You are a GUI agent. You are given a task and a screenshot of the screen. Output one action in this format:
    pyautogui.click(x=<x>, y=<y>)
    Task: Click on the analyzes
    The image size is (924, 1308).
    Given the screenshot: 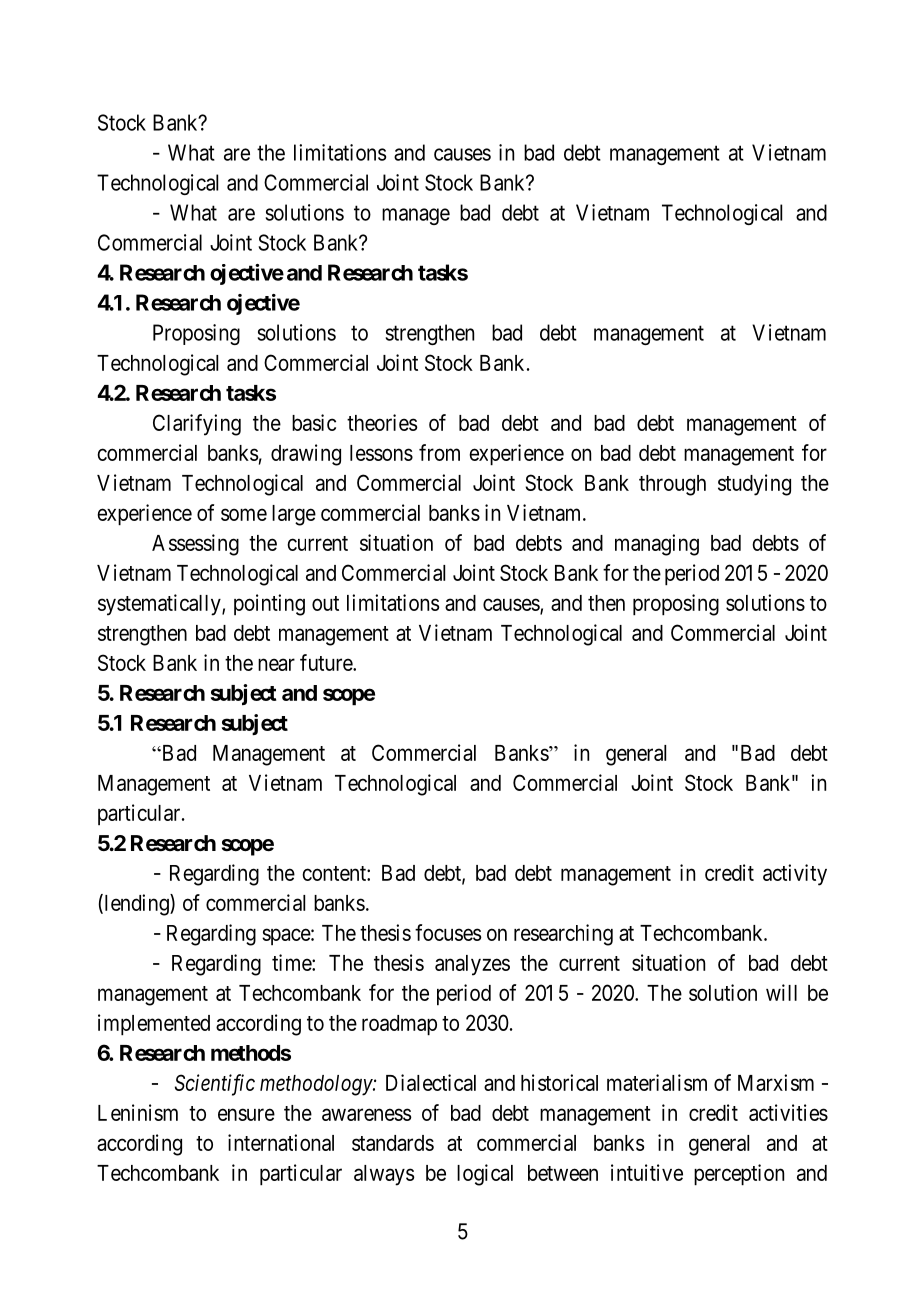 What is the action you would take?
    pyautogui.click(x=472, y=965)
